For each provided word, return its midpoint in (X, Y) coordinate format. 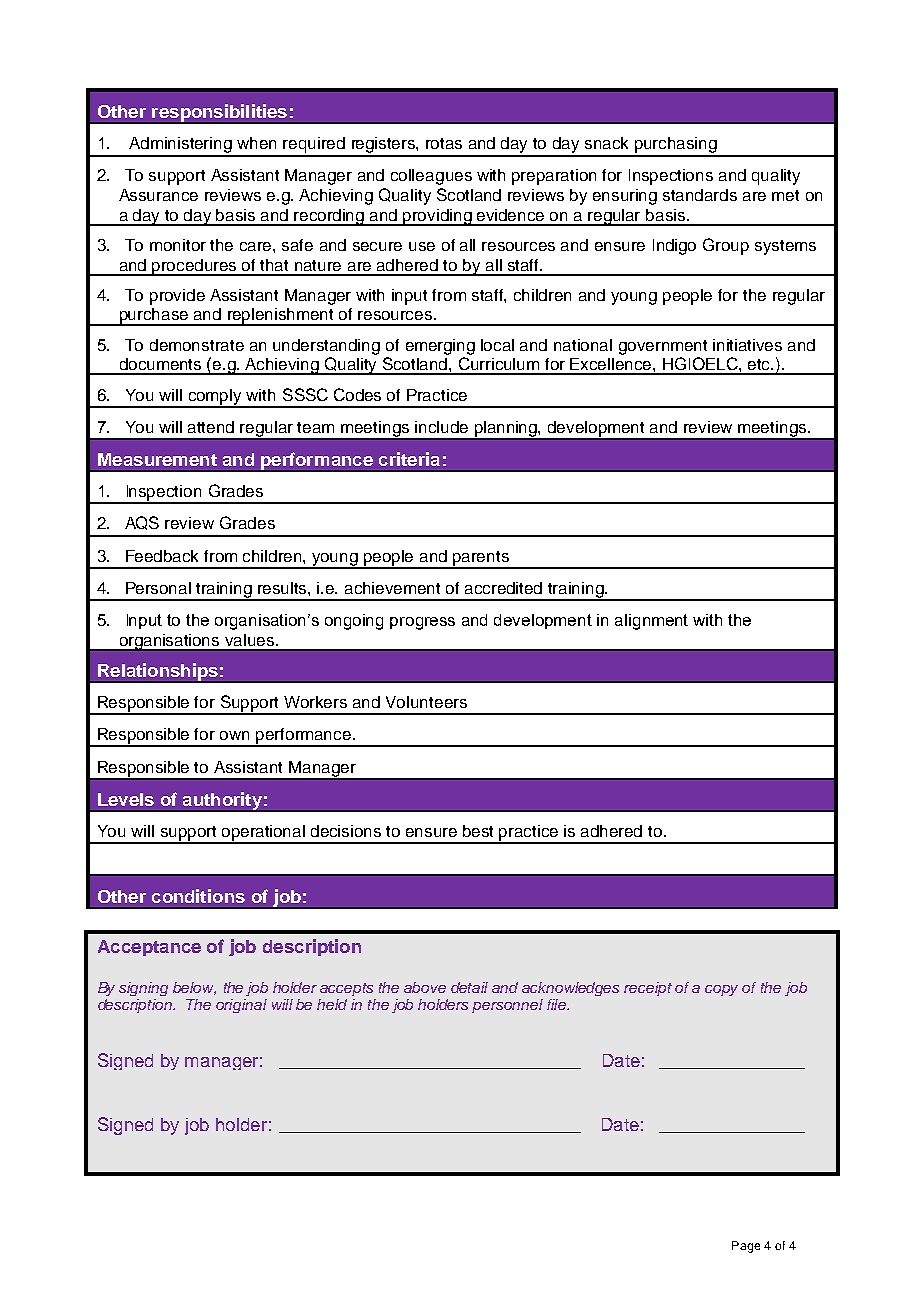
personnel (507, 1006)
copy (721, 990)
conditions (198, 896)
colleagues (431, 177)
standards (700, 195)
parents (481, 559)
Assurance (158, 195)
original (241, 1006)
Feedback (162, 556)
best (478, 831)
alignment (651, 622)
